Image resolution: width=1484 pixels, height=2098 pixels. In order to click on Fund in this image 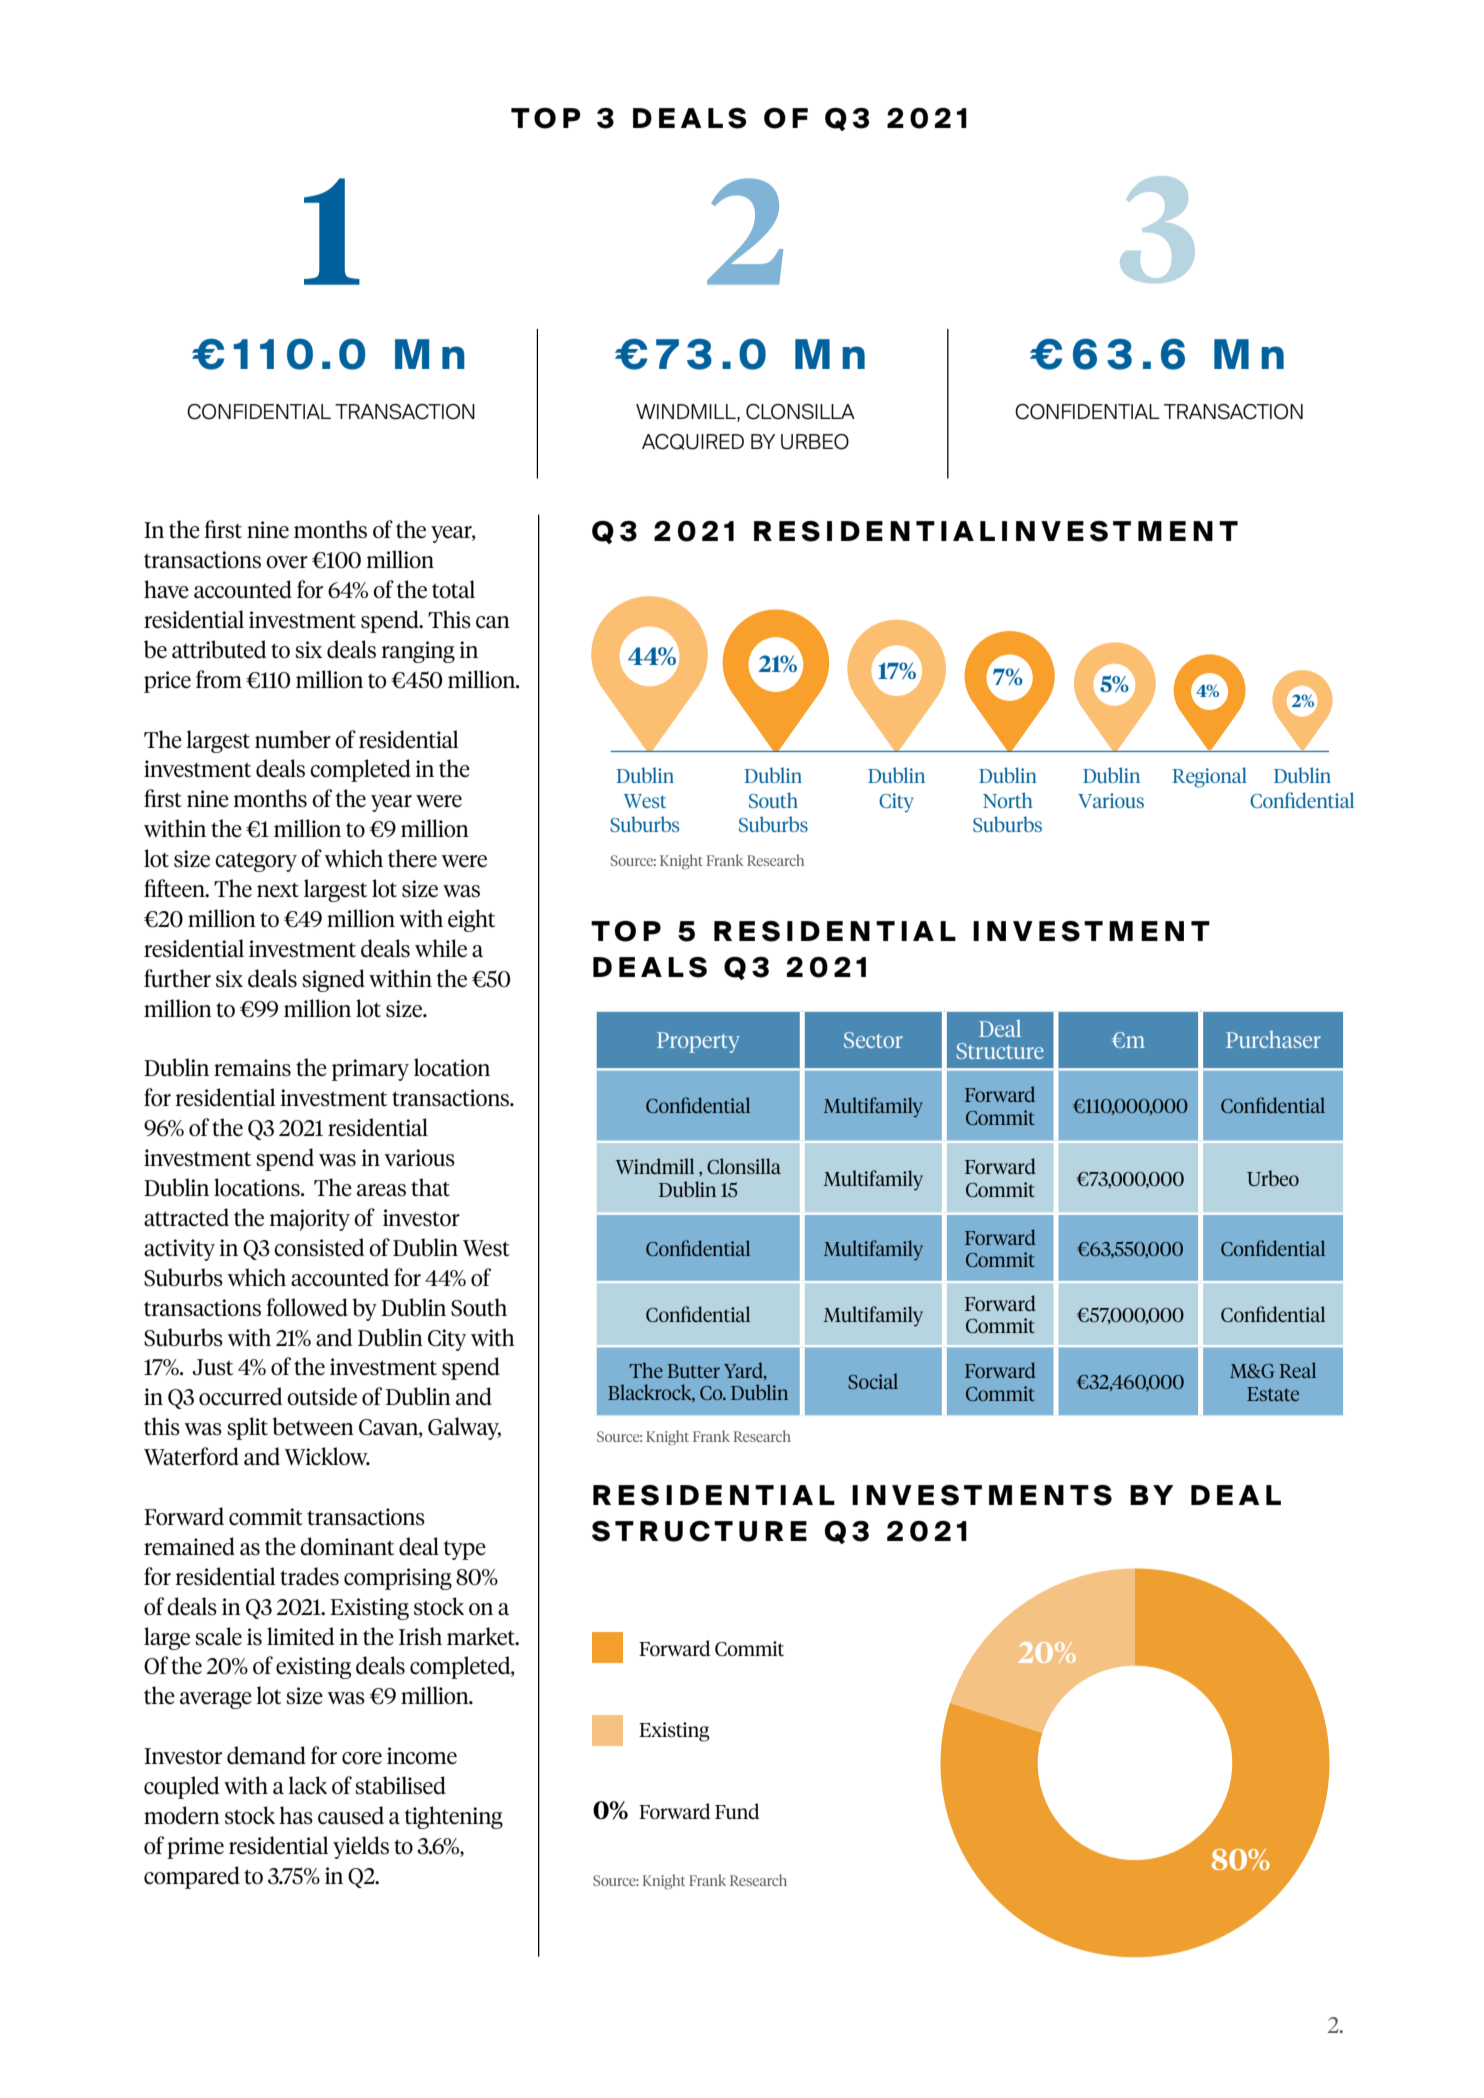, I will do `click(737, 1811)`.
